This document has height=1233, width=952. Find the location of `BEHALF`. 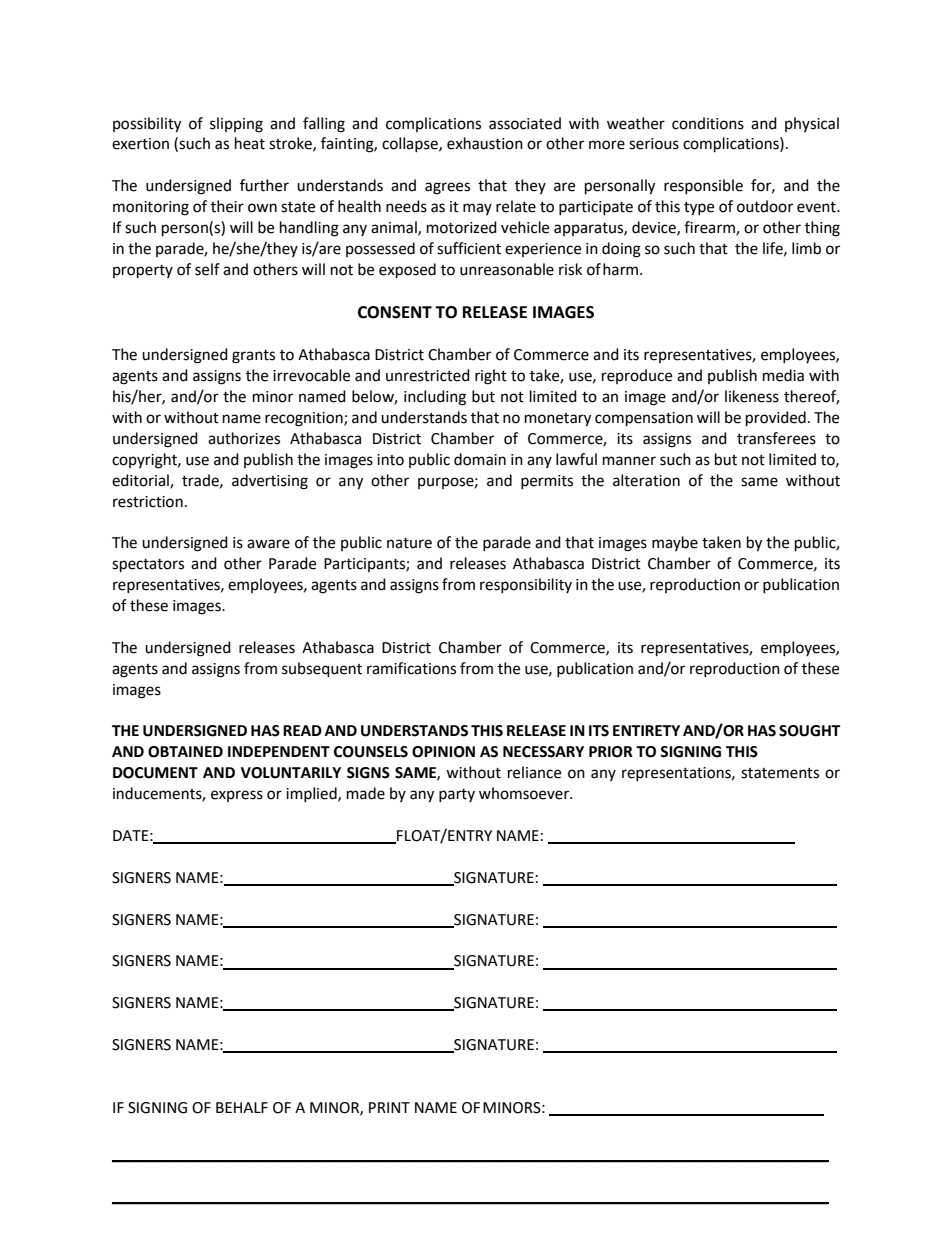

BEHALF is located at coordinates (242, 1107).
